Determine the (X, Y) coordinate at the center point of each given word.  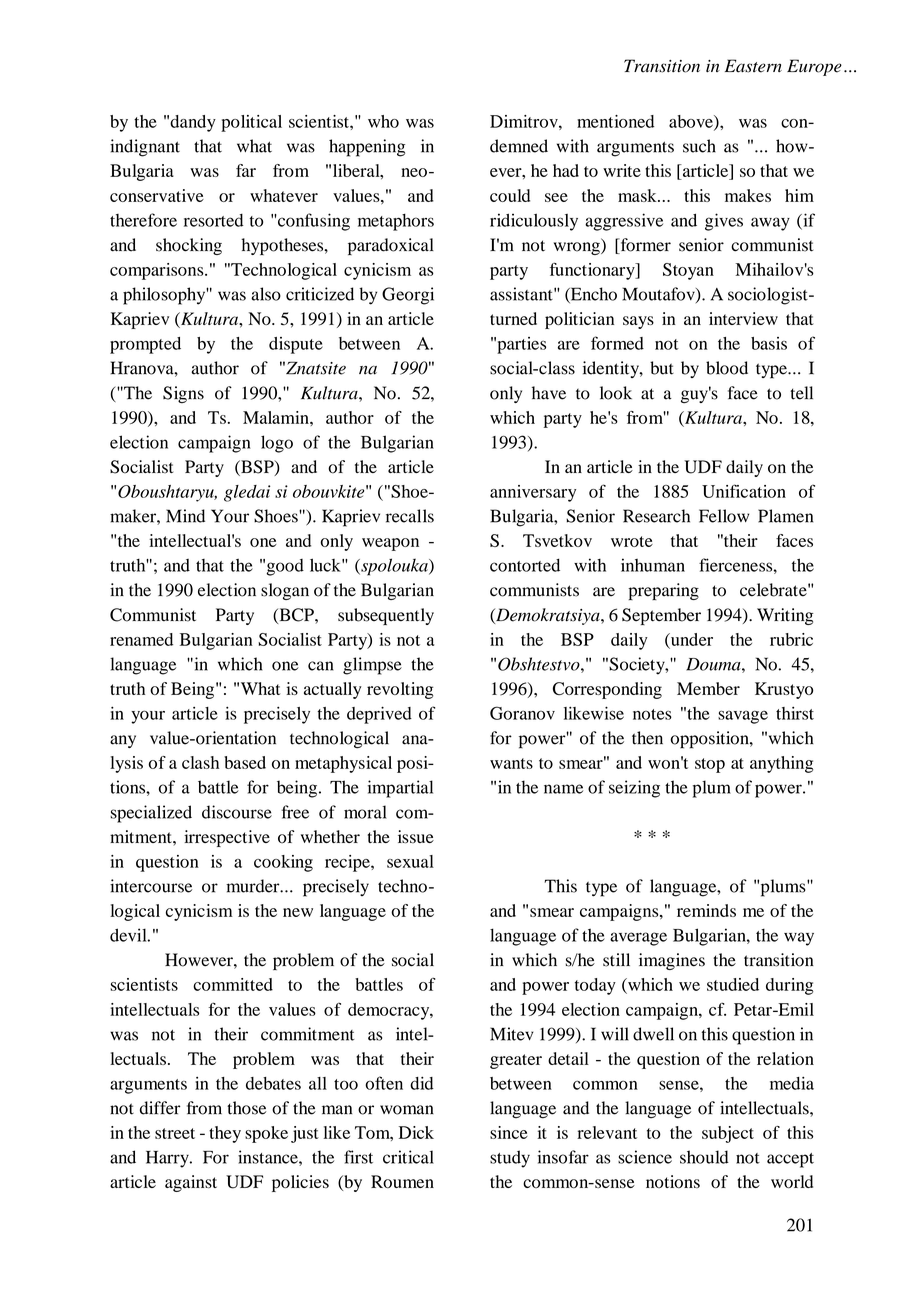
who (383, 121)
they (225, 1134)
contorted (525, 565)
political (251, 123)
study (510, 1159)
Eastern (753, 66)
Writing (785, 616)
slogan (285, 591)
